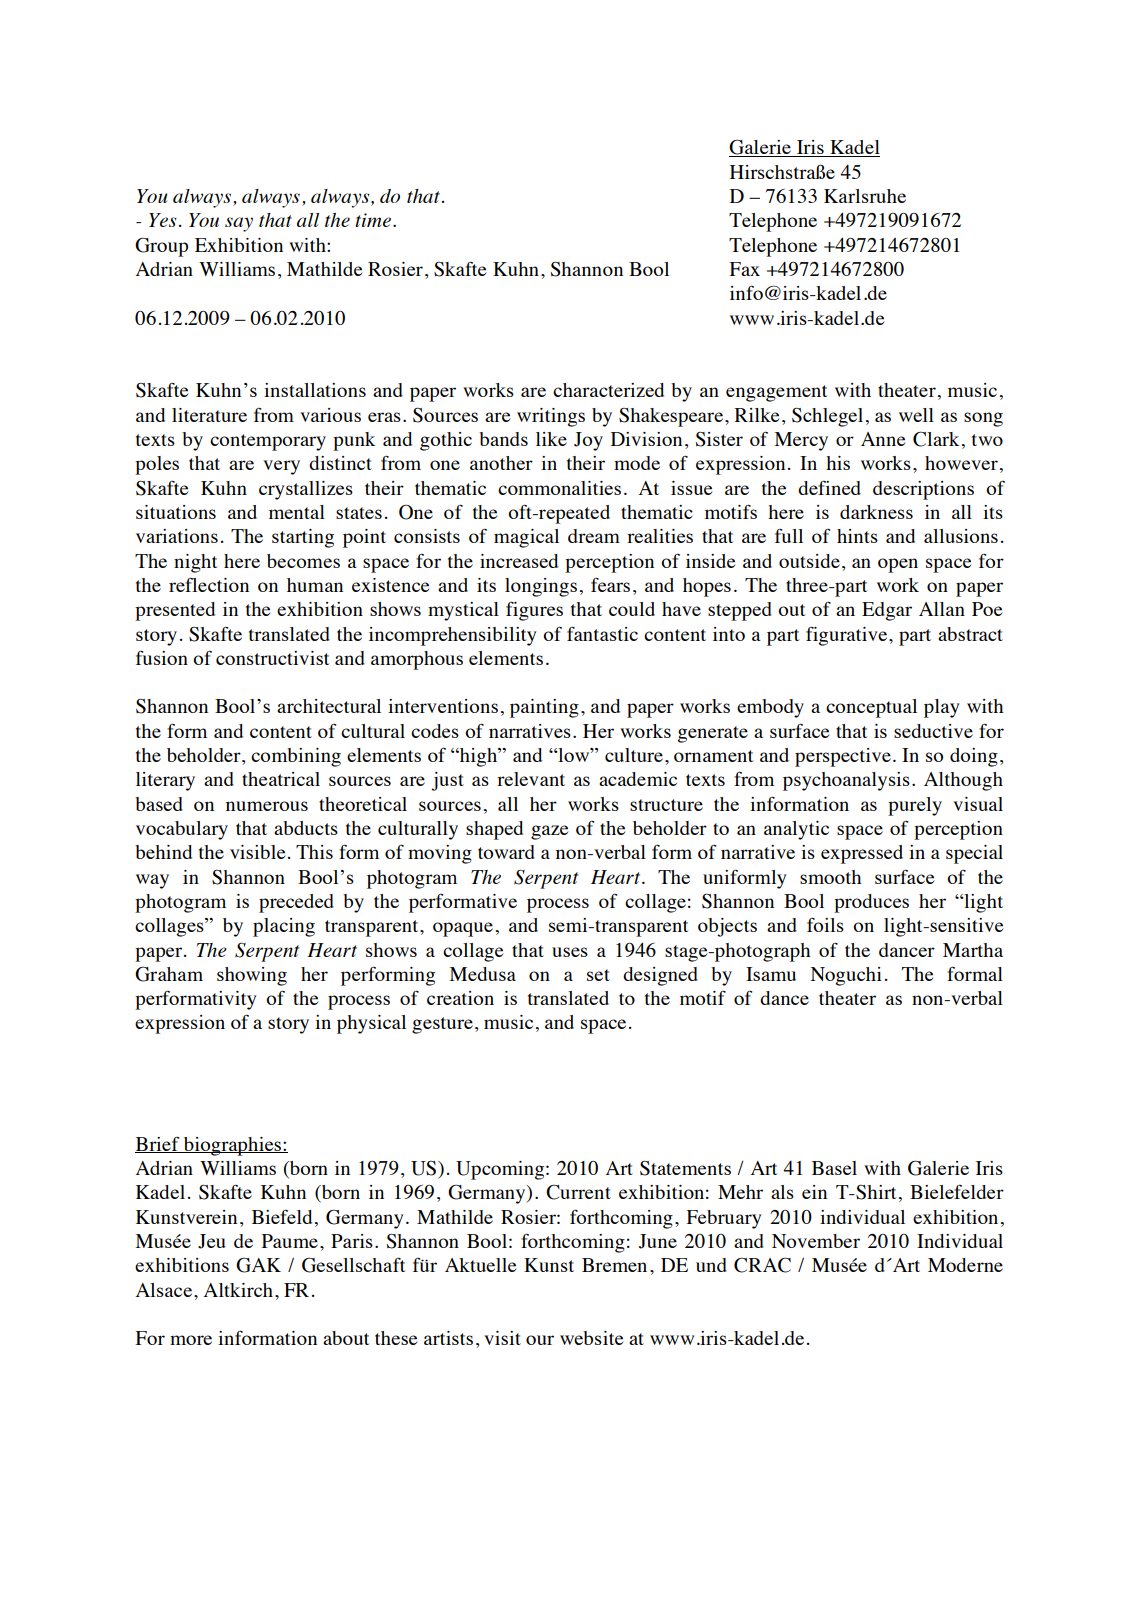 The width and height of the page is (1139, 1611). Describe the element at coordinates (258, 1265) in the page. I see `GAK` at that location.
